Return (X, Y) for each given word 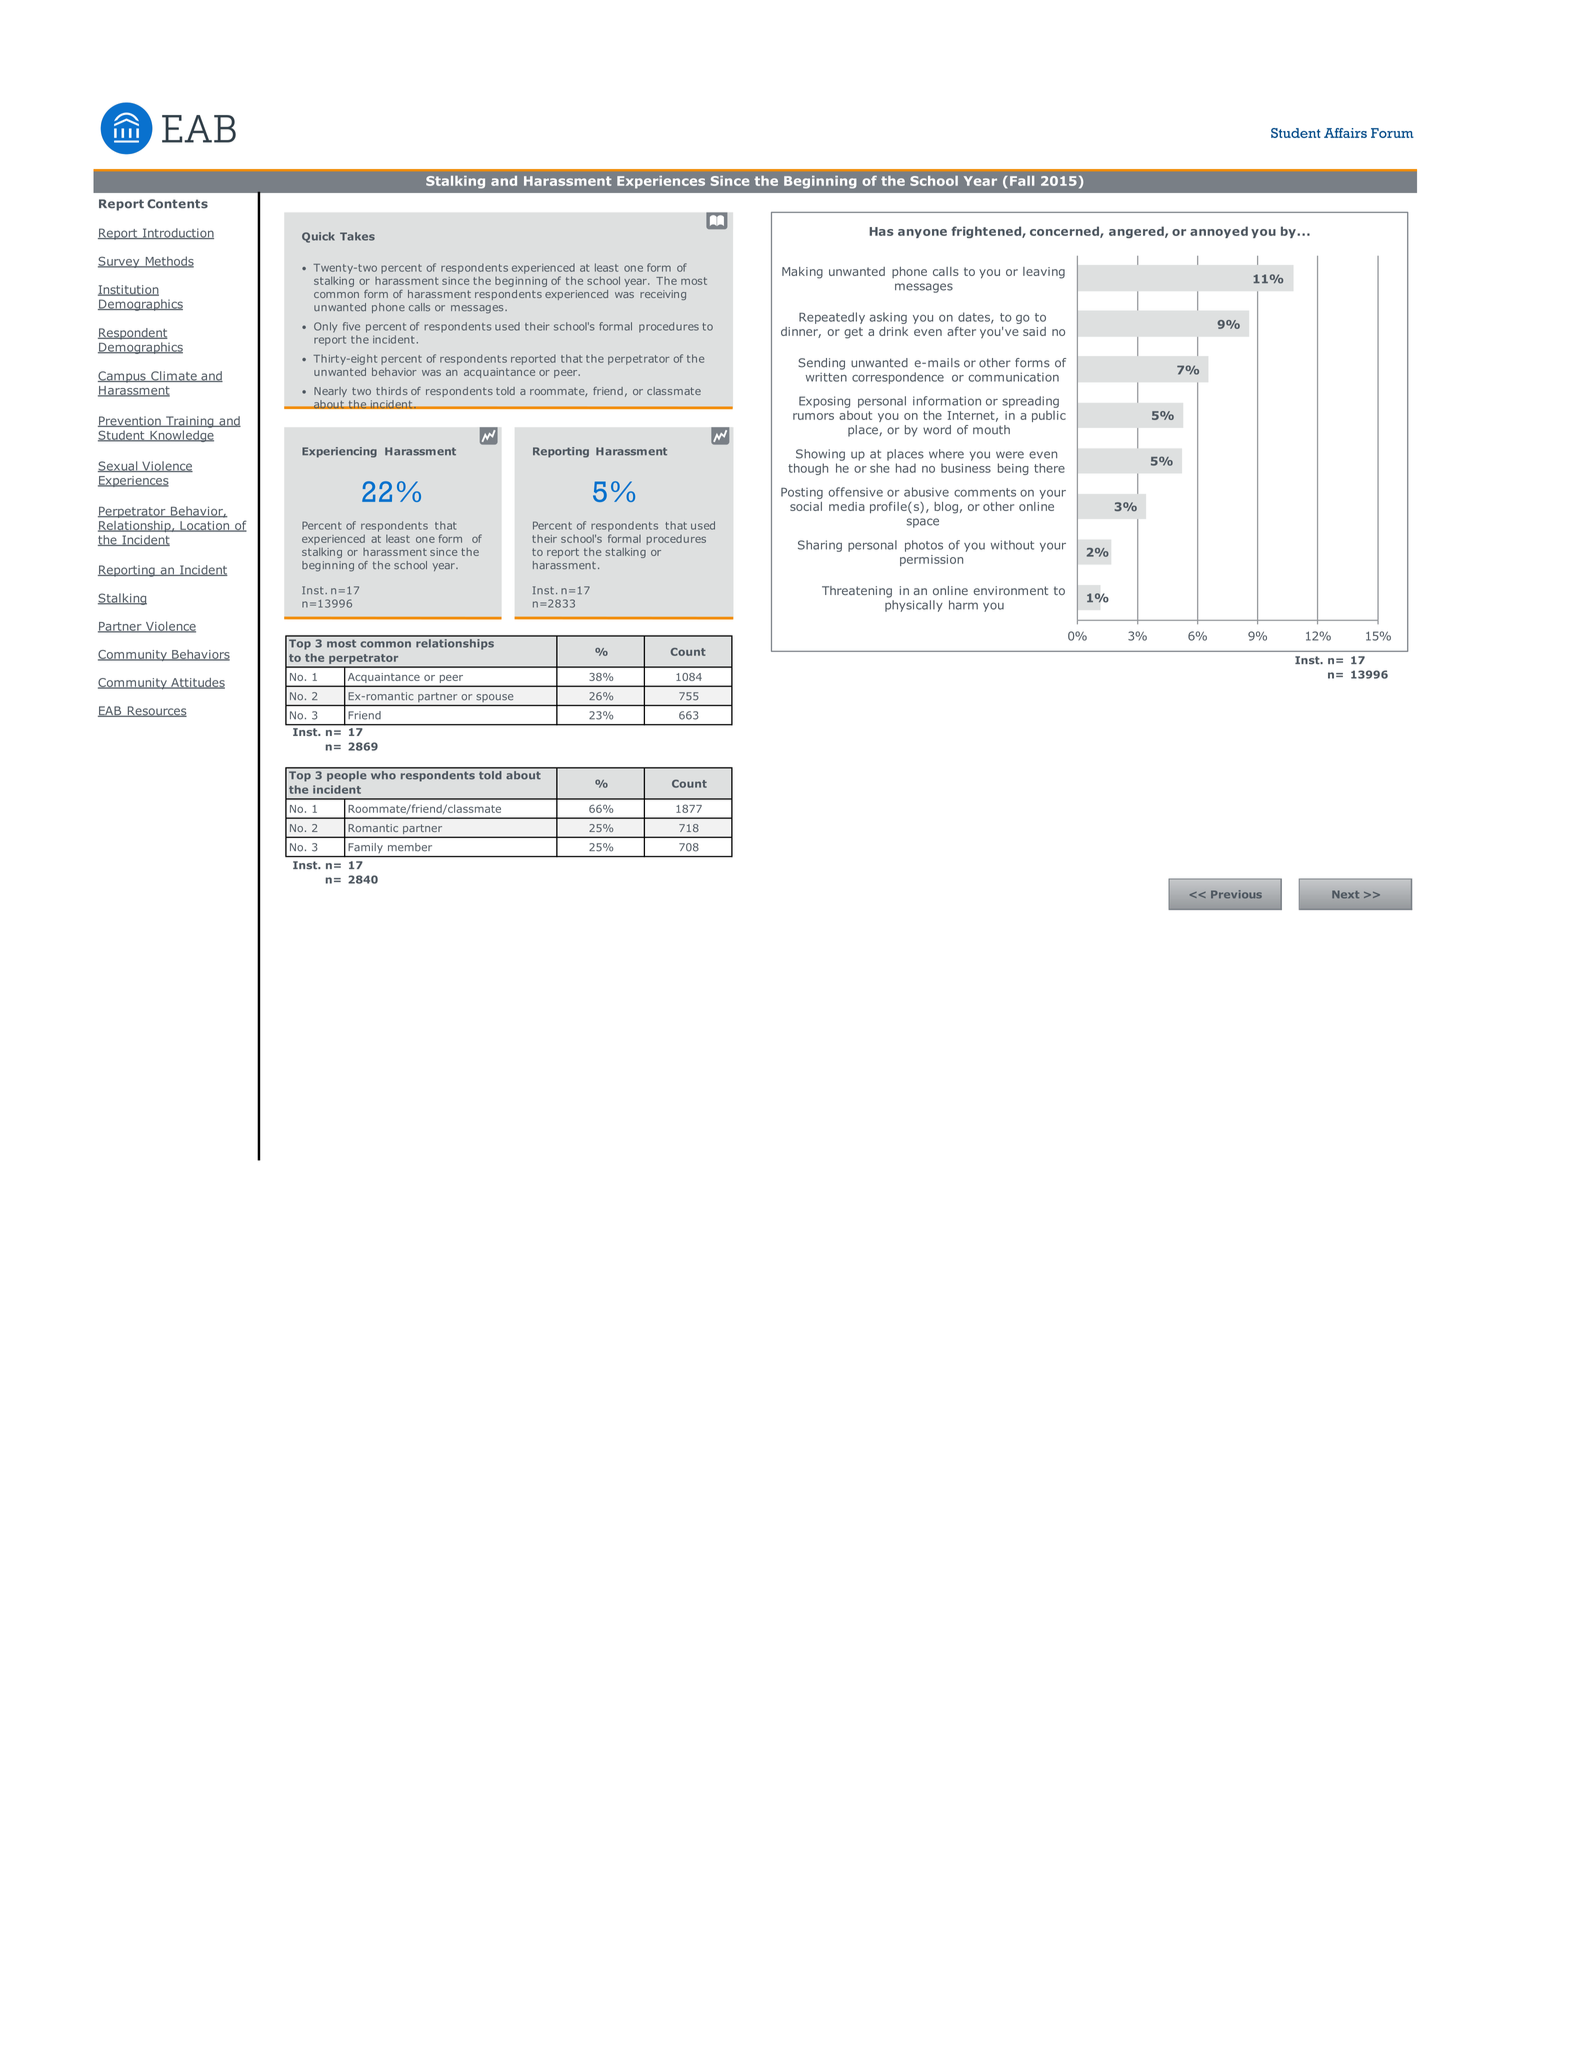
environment (1011, 590)
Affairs (1345, 133)
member (410, 847)
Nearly (330, 392)
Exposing (824, 402)
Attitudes (197, 683)
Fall (1022, 181)
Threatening (857, 592)
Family (366, 848)
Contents (177, 204)
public (1049, 416)
